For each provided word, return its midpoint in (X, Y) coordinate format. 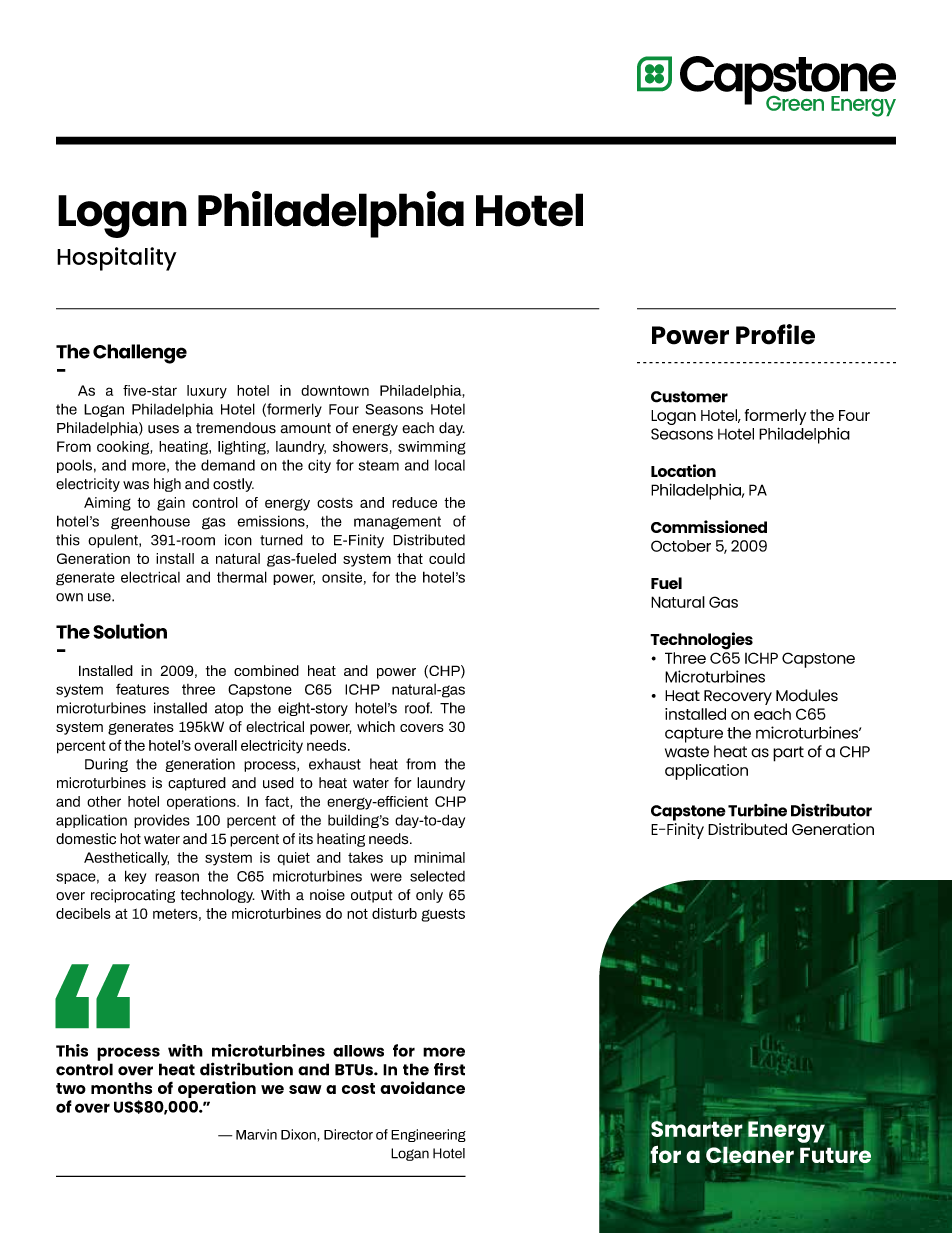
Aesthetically (126, 859)
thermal (242, 577)
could (447, 558)
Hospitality (117, 259)
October (681, 546)
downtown (335, 390)
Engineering (428, 1135)
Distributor (831, 810)
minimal (439, 857)
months (121, 1088)
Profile (775, 334)
